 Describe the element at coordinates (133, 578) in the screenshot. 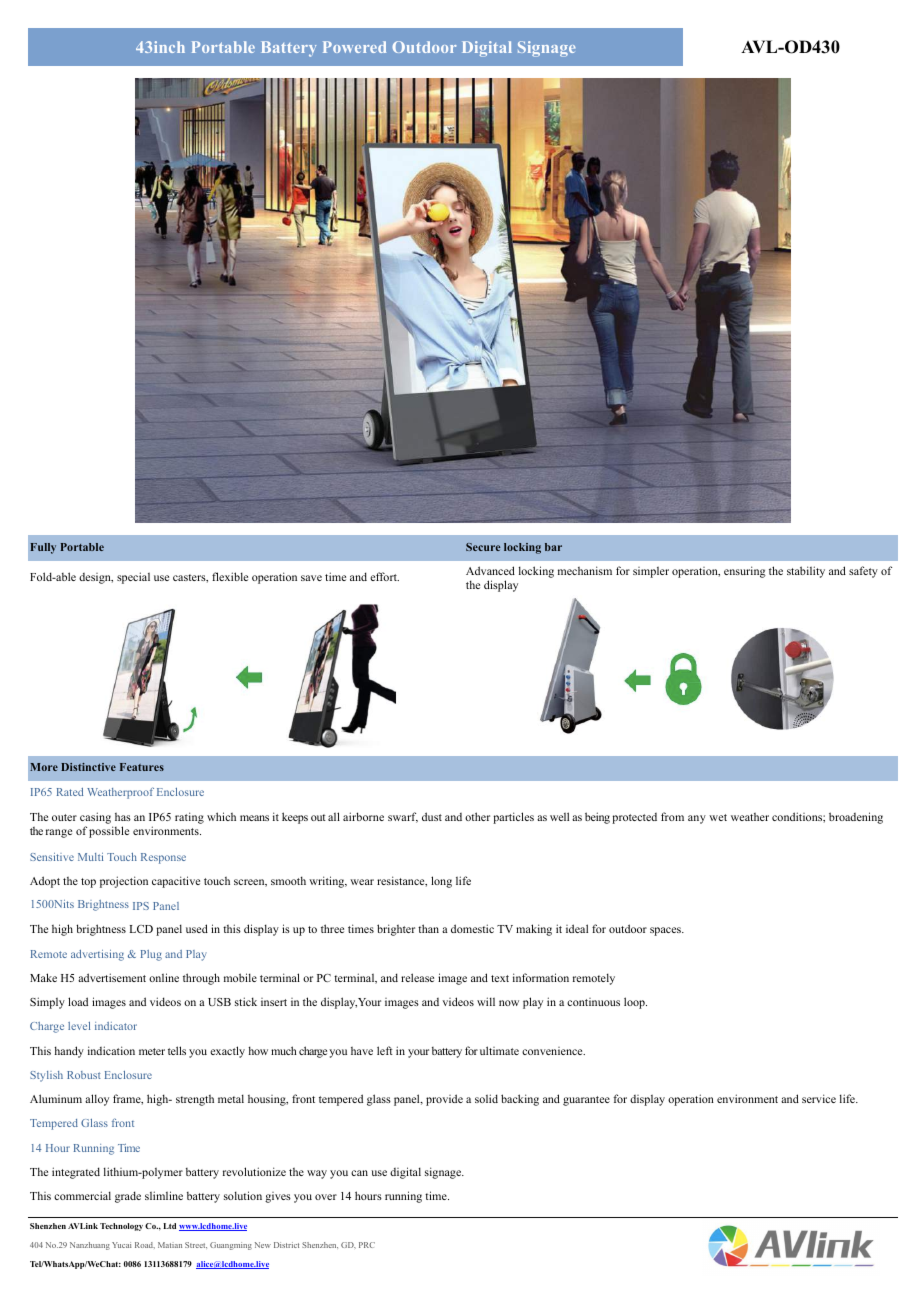

I see `special` at that location.
